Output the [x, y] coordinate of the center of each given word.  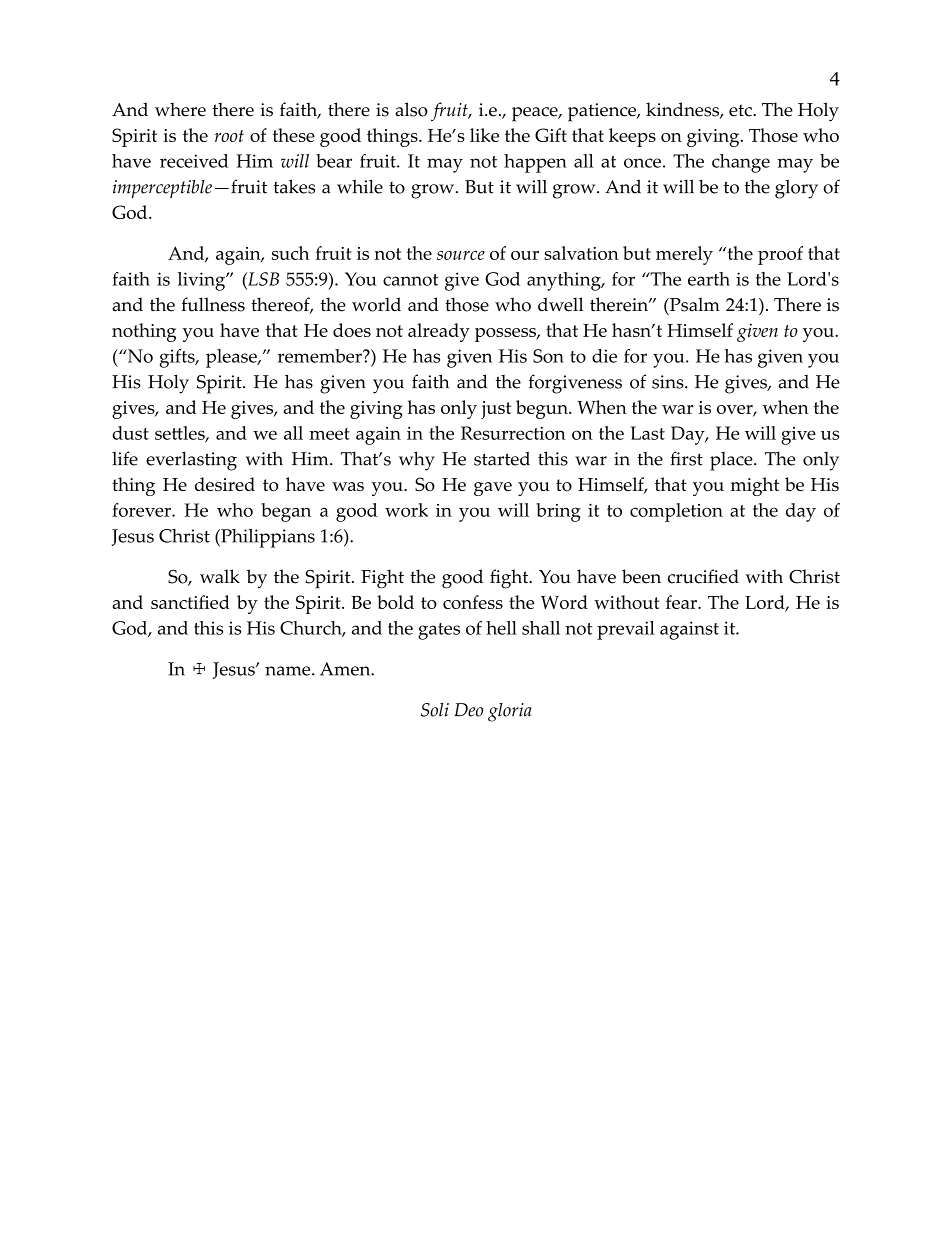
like [484, 135]
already [439, 332]
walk [220, 576]
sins [669, 382]
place [732, 461]
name [289, 671]
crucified [703, 576]
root [229, 136]
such [290, 253]
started [502, 458]
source [461, 255]
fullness [213, 304]
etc [741, 110]
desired [225, 484]
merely [684, 255]
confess [473, 602]
